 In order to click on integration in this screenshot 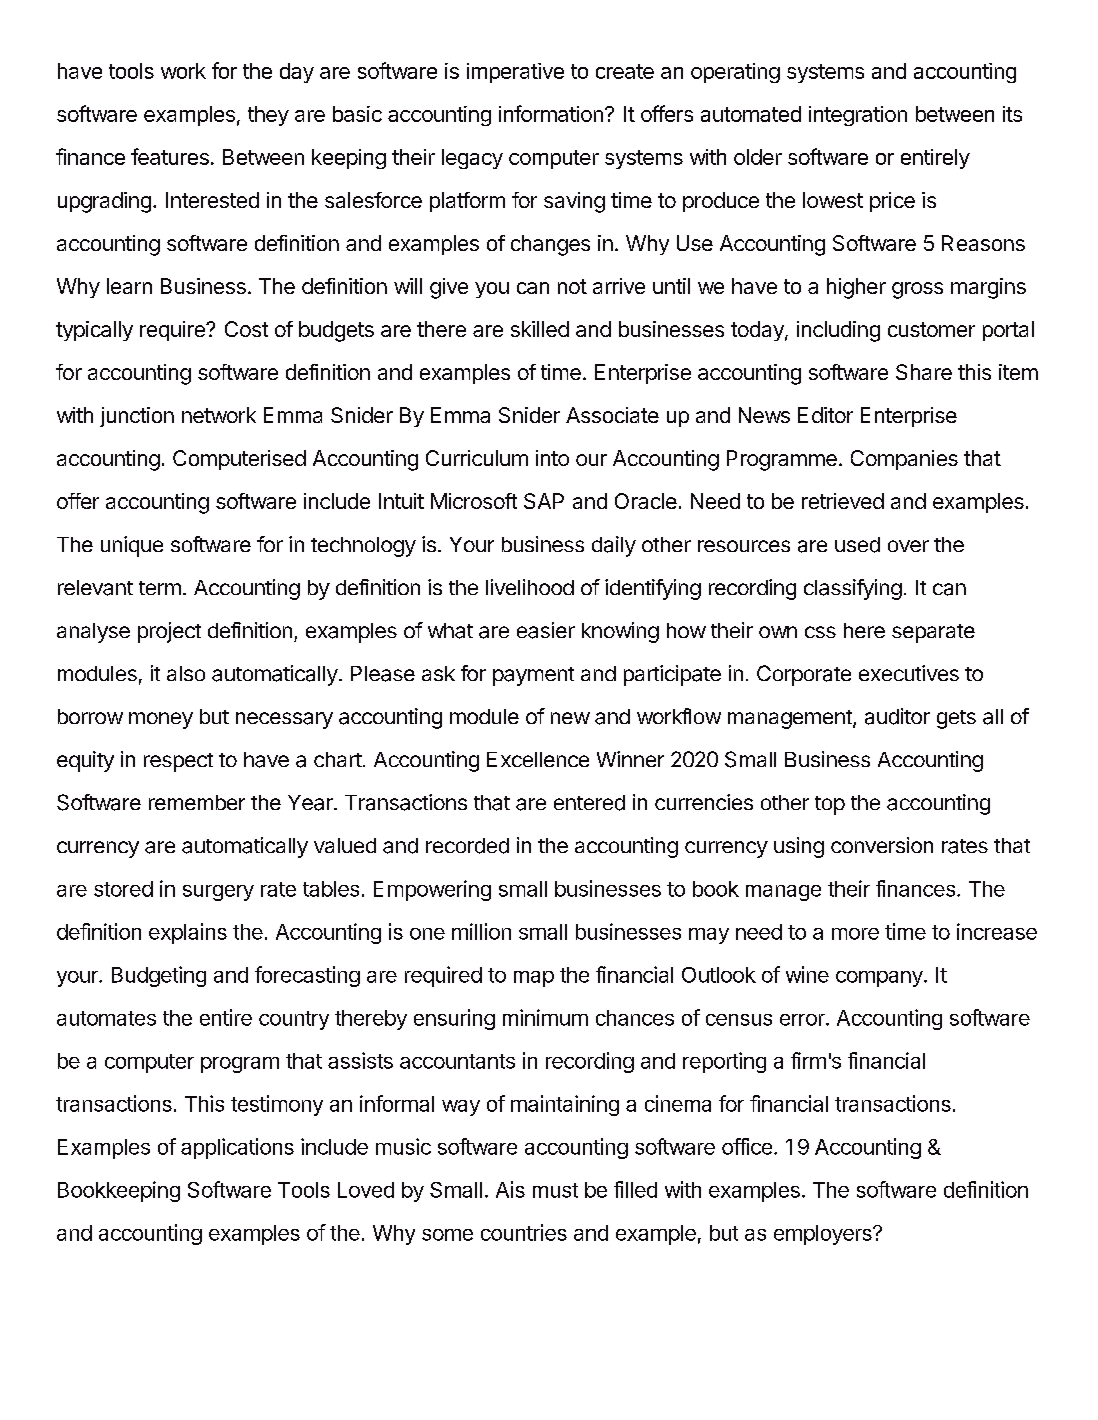, I will do `click(858, 116)`.
